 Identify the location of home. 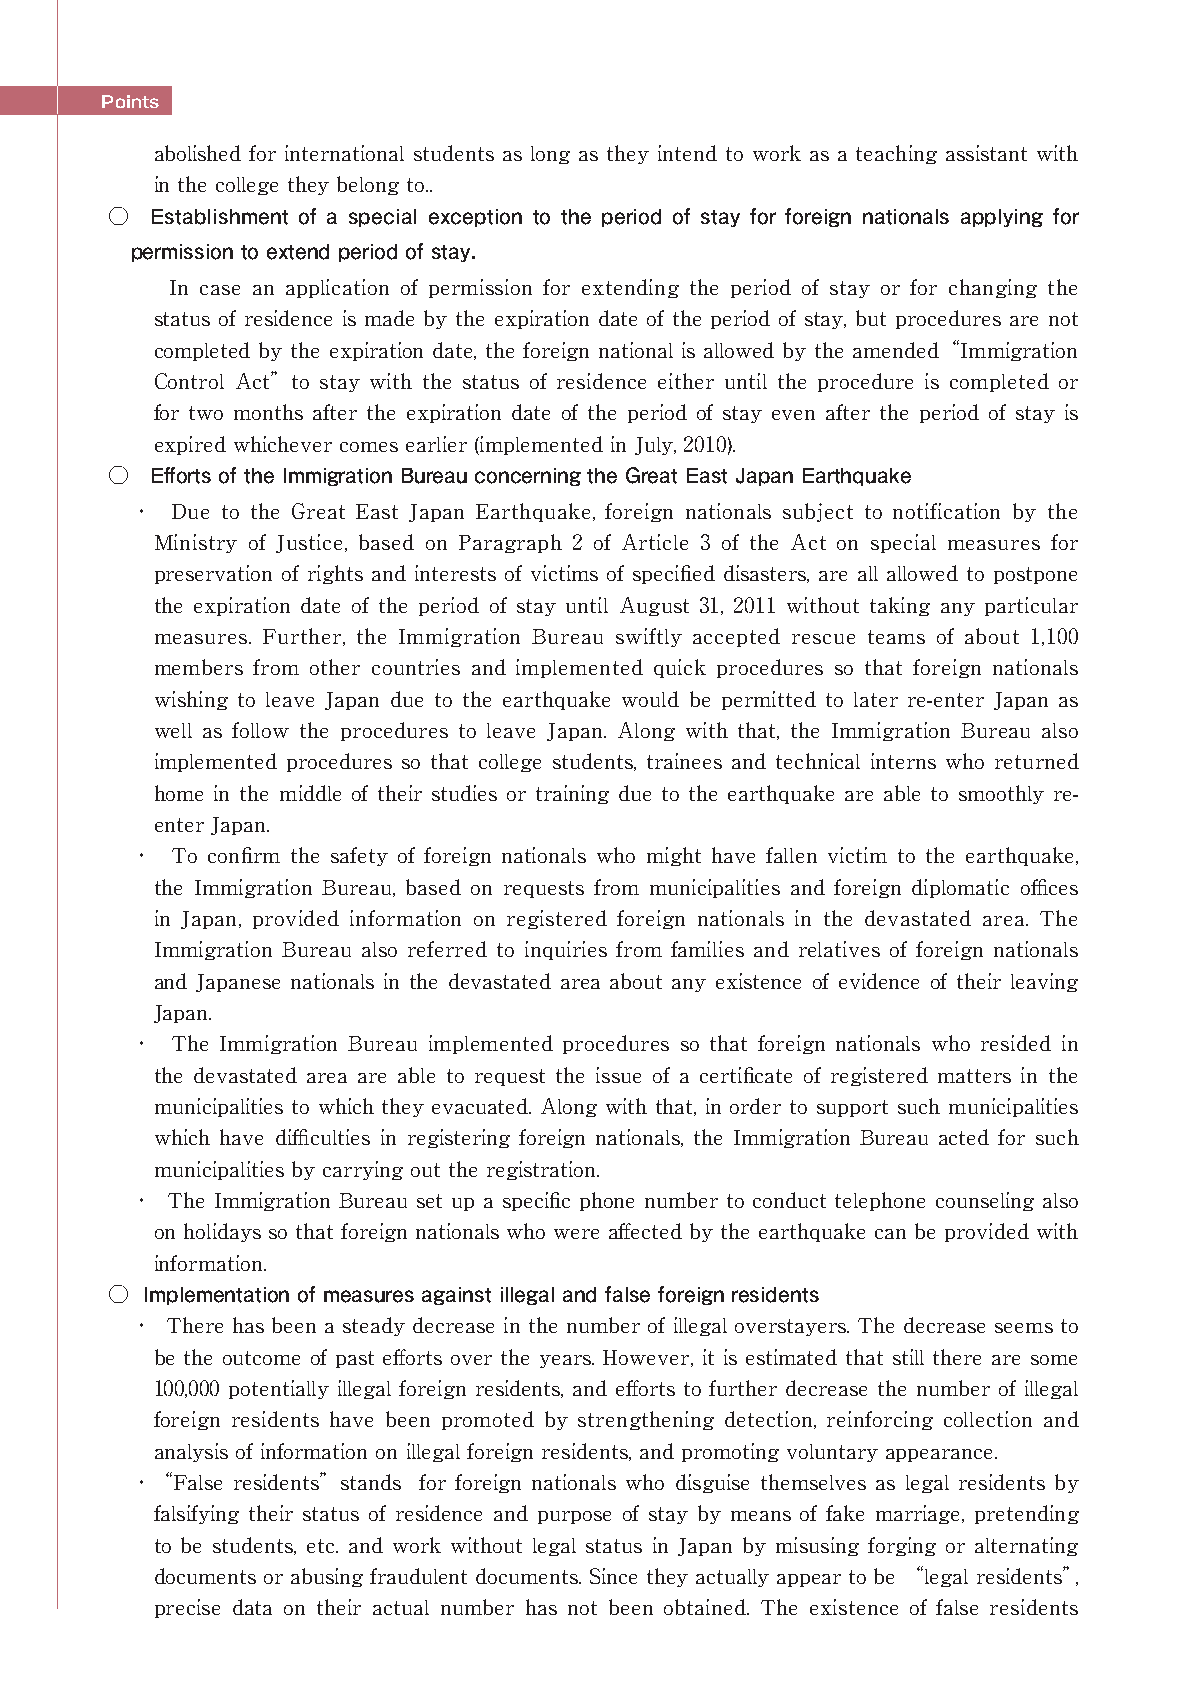
(179, 793).
